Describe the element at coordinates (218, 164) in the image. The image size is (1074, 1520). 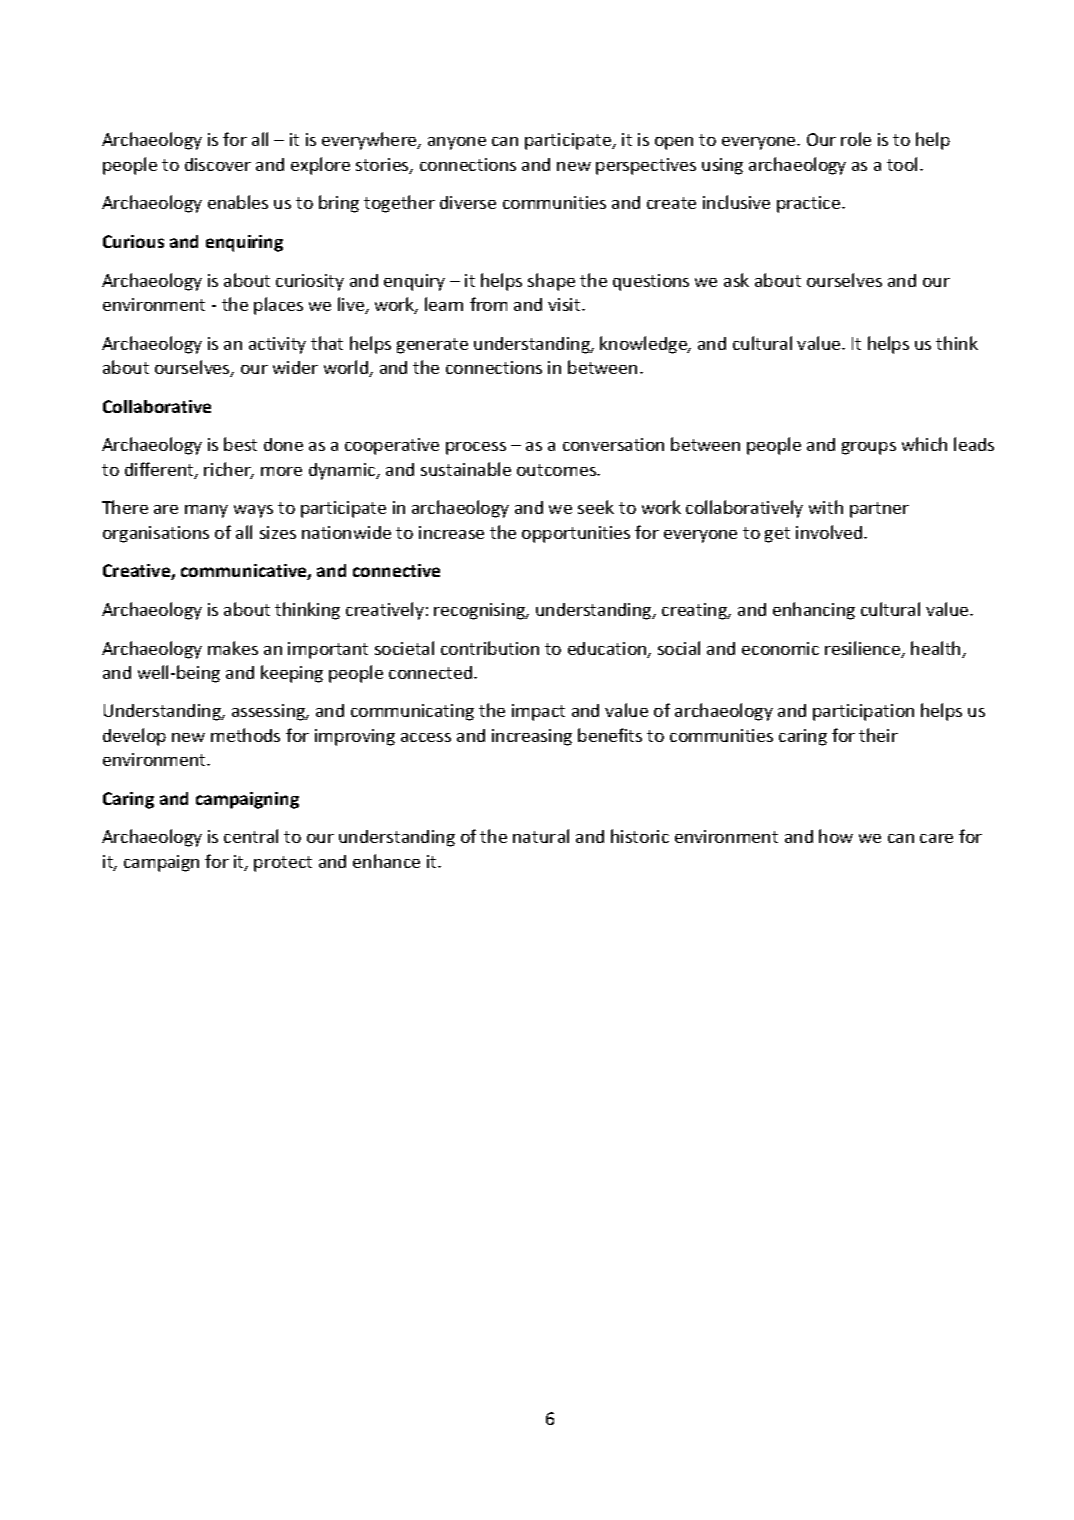
I see `discover` at that location.
